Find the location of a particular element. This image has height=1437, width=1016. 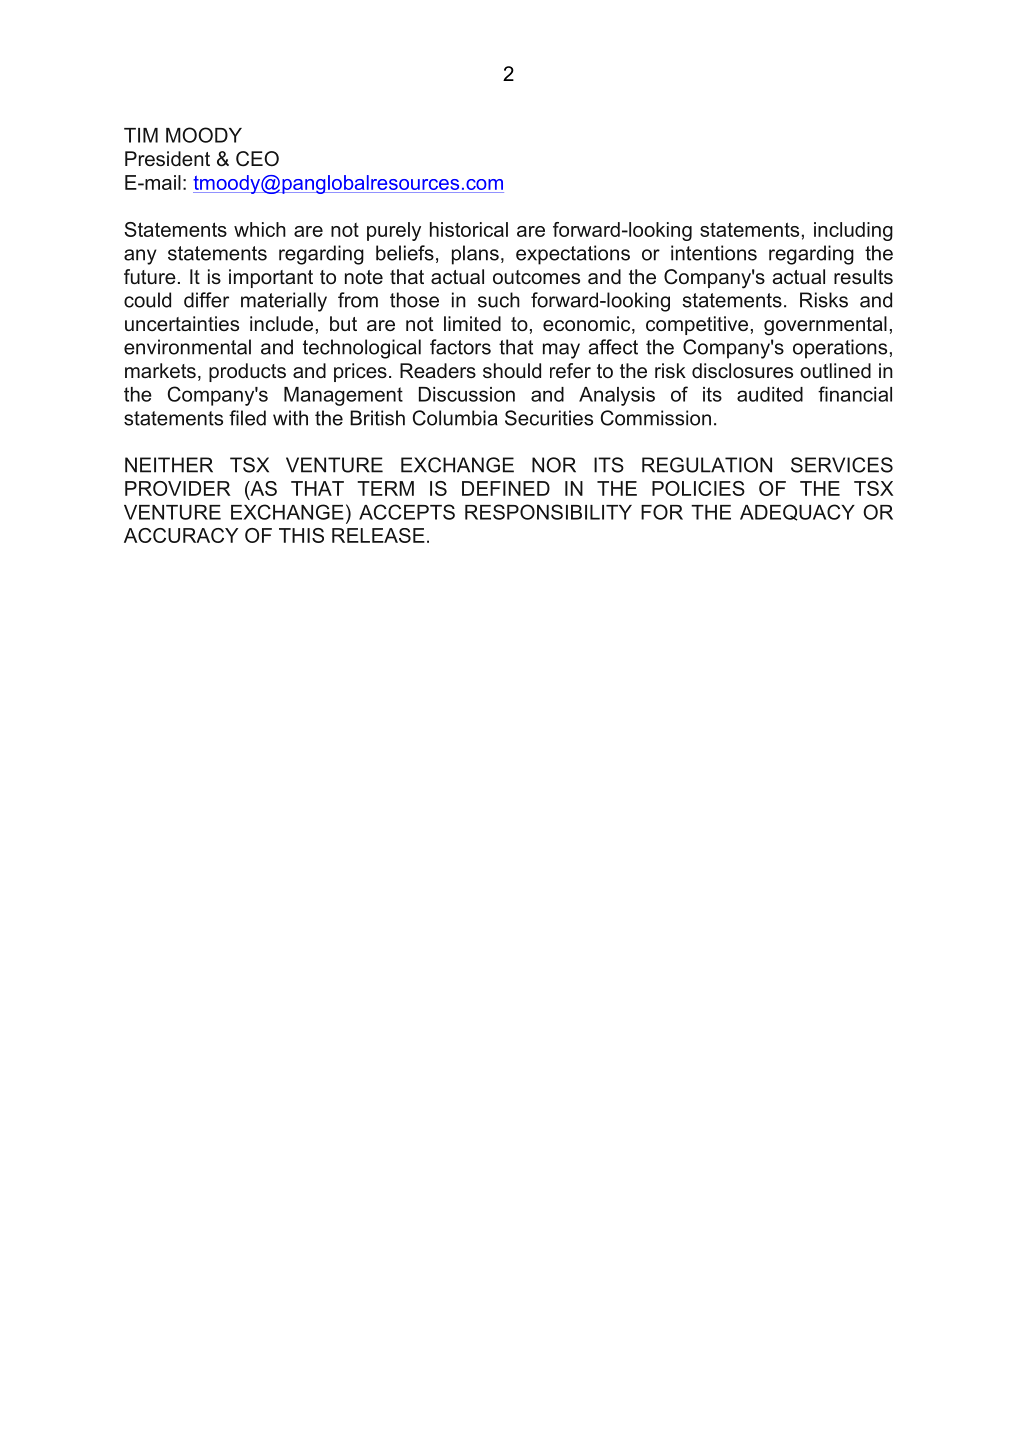

historical is located at coordinates (469, 229).
